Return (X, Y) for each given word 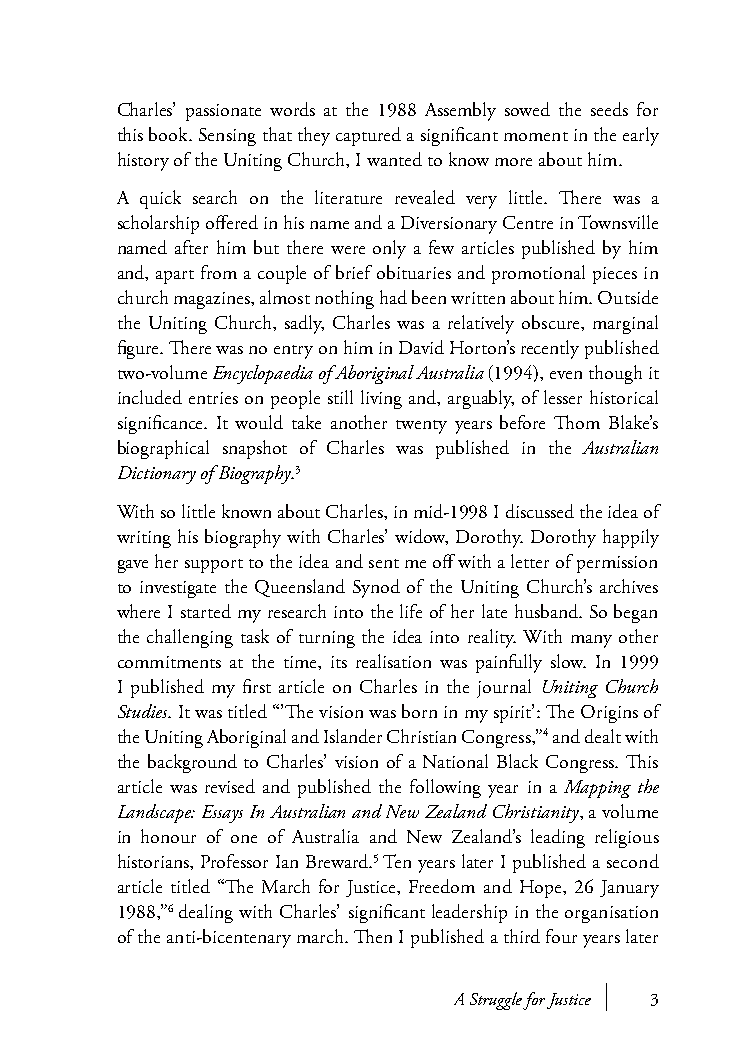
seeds (609, 109)
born (419, 711)
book (170, 134)
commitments (169, 662)
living (381, 399)
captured (368, 136)
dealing (206, 913)
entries (213, 398)
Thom (577, 422)
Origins (609, 714)
